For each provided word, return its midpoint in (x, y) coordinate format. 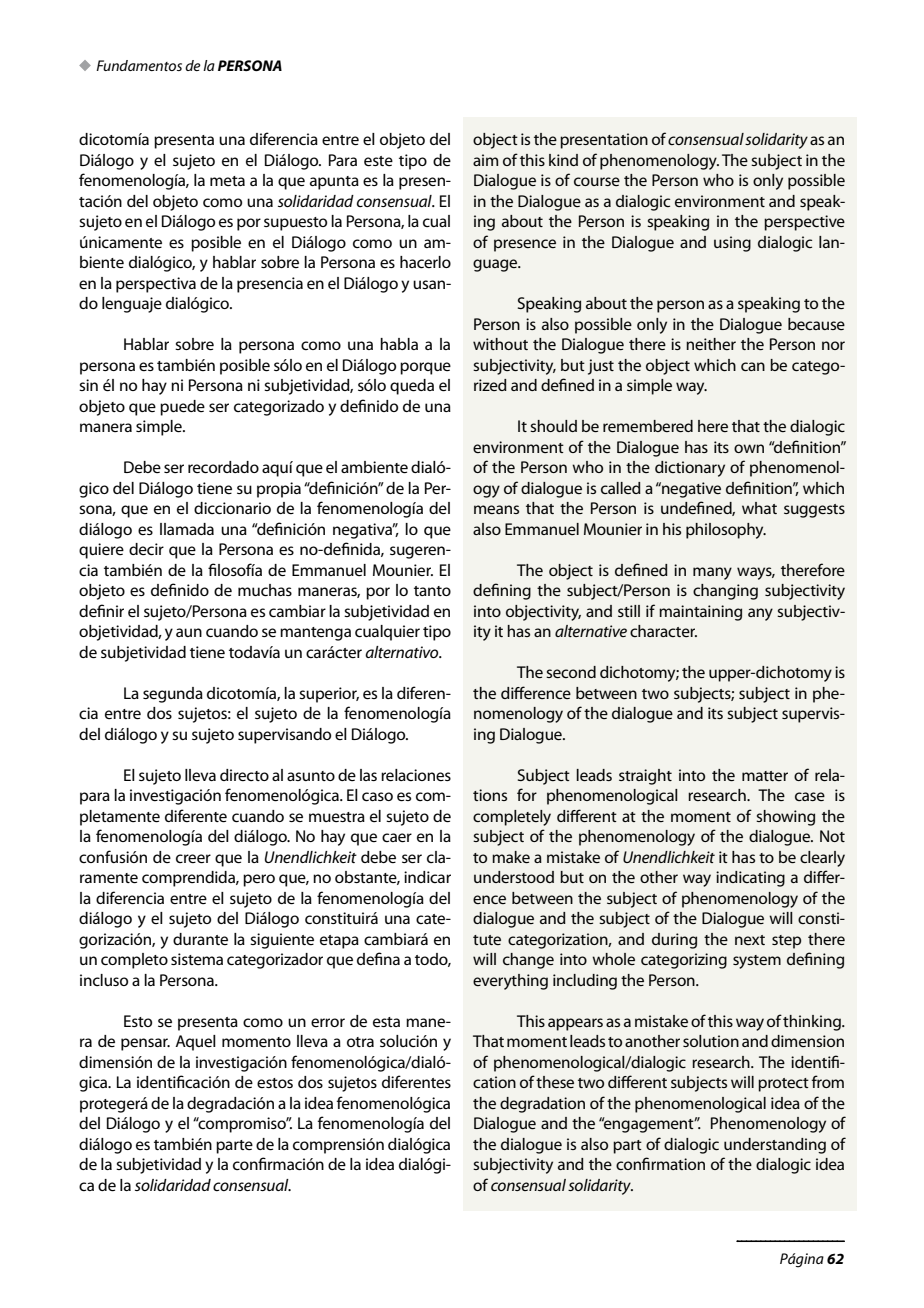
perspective (804, 223)
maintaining (700, 613)
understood (514, 877)
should (553, 426)
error (328, 1022)
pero (259, 880)
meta (227, 181)
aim (485, 160)
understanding (775, 1146)
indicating (750, 879)
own (749, 448)
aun (189, 632)
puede (182, 408)
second (571, 672)
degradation (542, 1105)
